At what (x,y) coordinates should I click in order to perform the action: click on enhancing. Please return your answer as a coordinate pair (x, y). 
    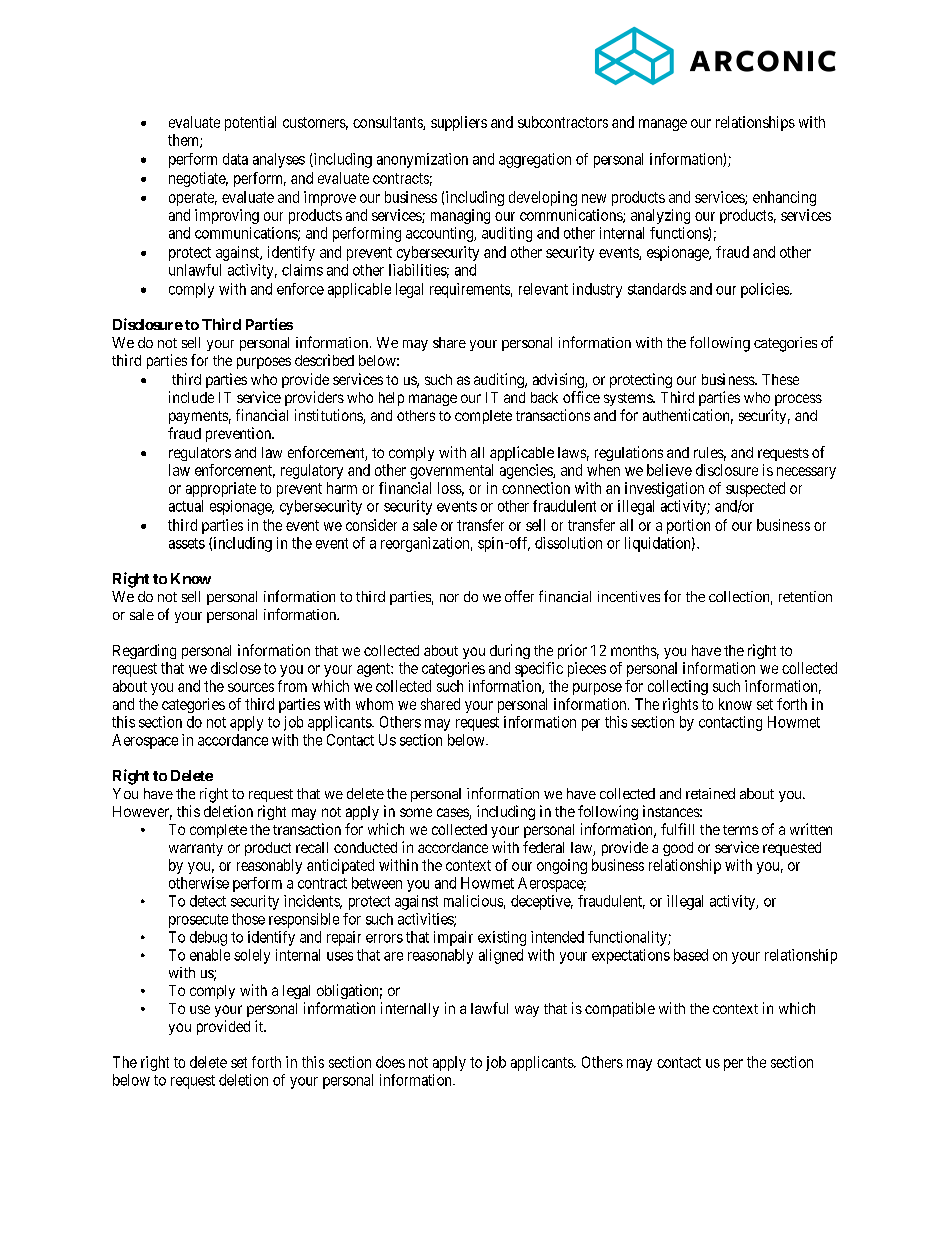
    Looking at the image, I should click on (784, 198).
